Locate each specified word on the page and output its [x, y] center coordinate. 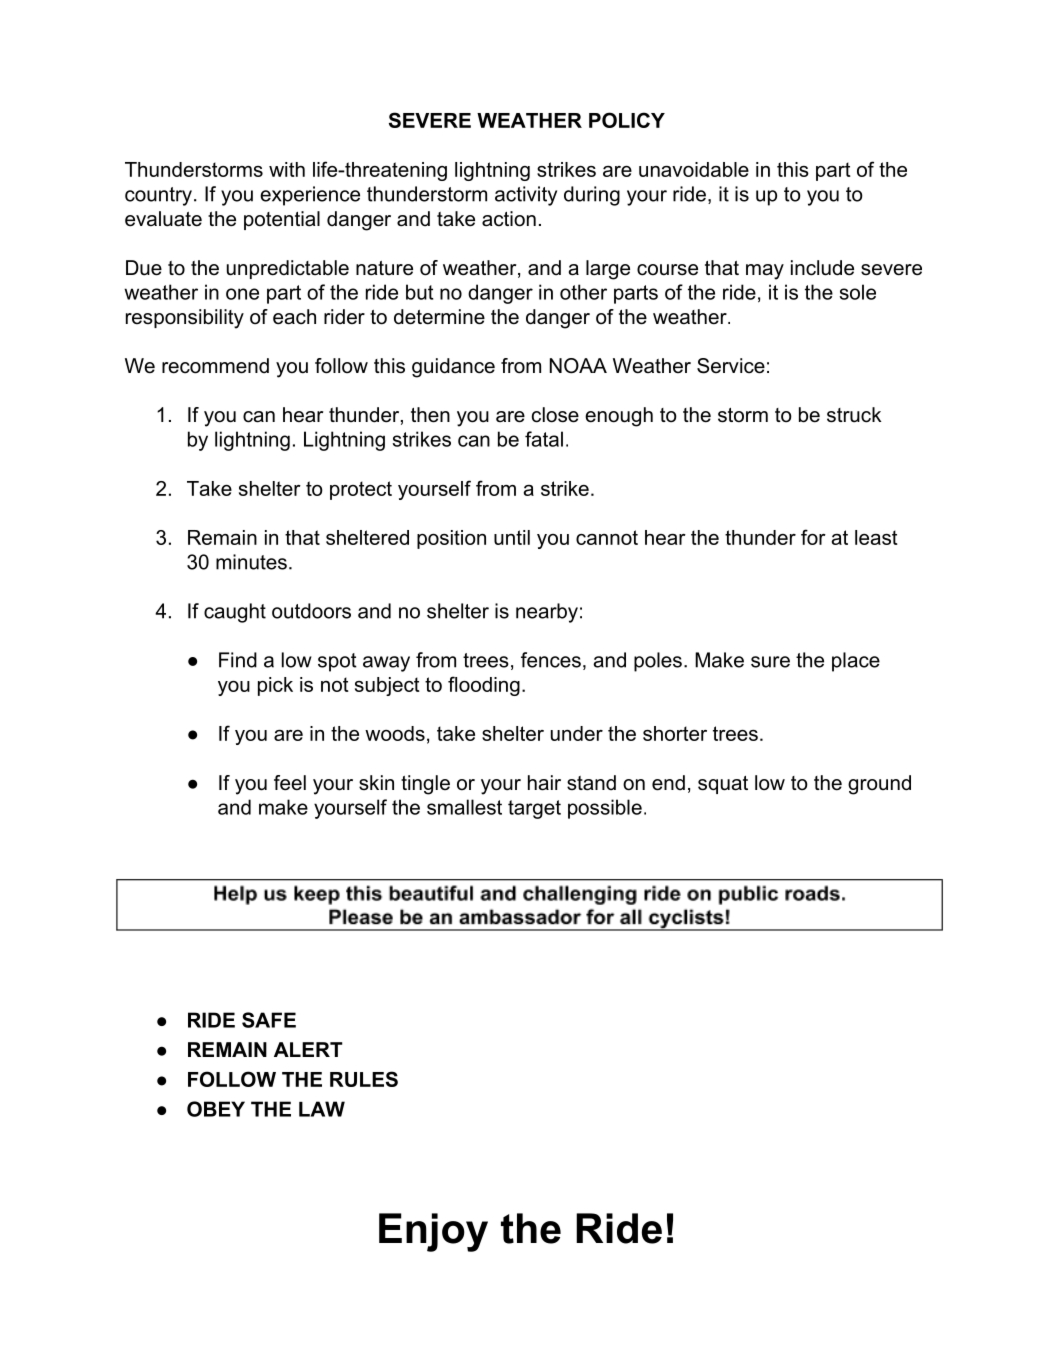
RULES [364, 1079]
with [287, 169]
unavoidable [694, 169]
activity [526, 196]
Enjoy [433, 1232]
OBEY [216, 1109]
